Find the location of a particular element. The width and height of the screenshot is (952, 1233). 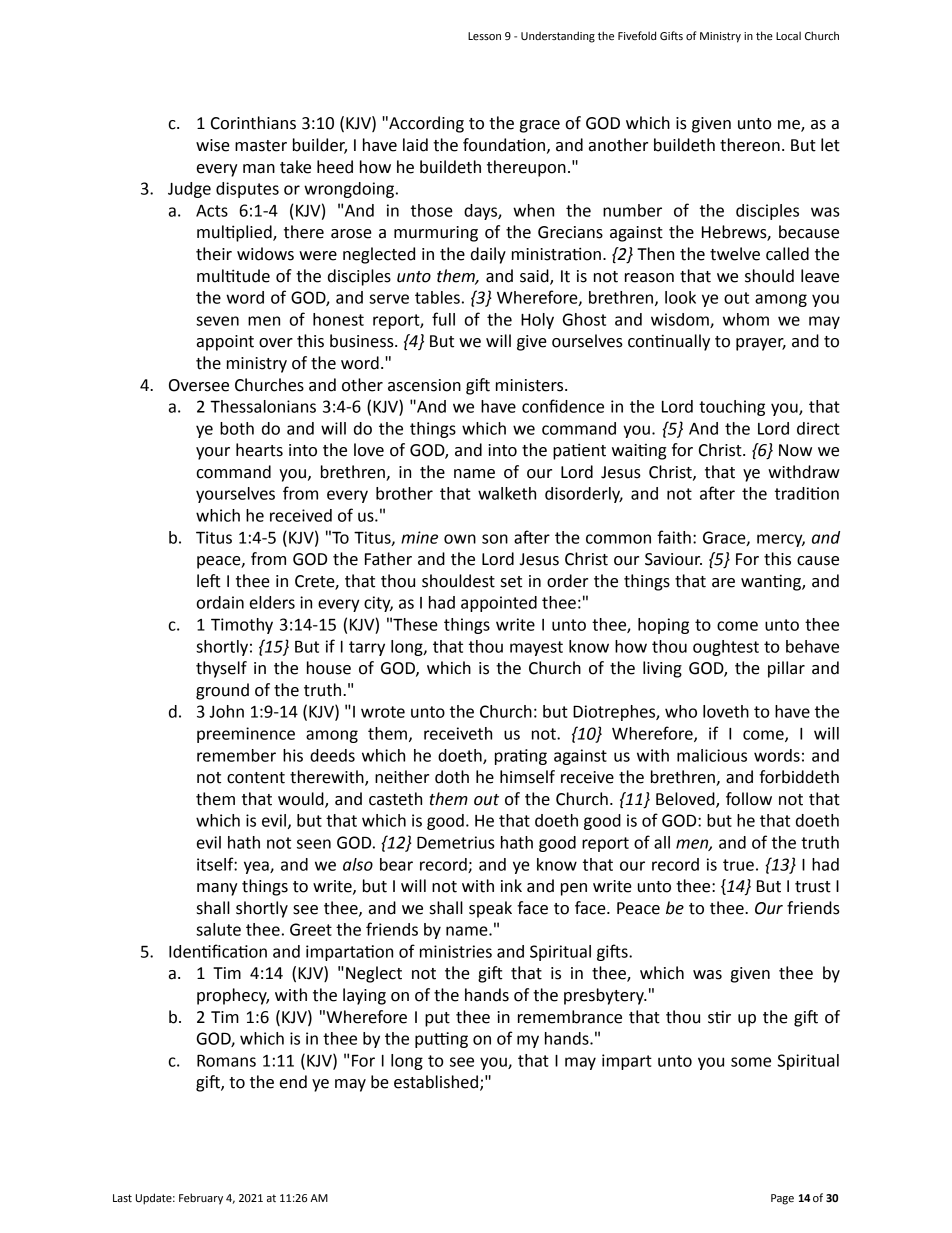

Lesson is located at coordinates (484, 36).
